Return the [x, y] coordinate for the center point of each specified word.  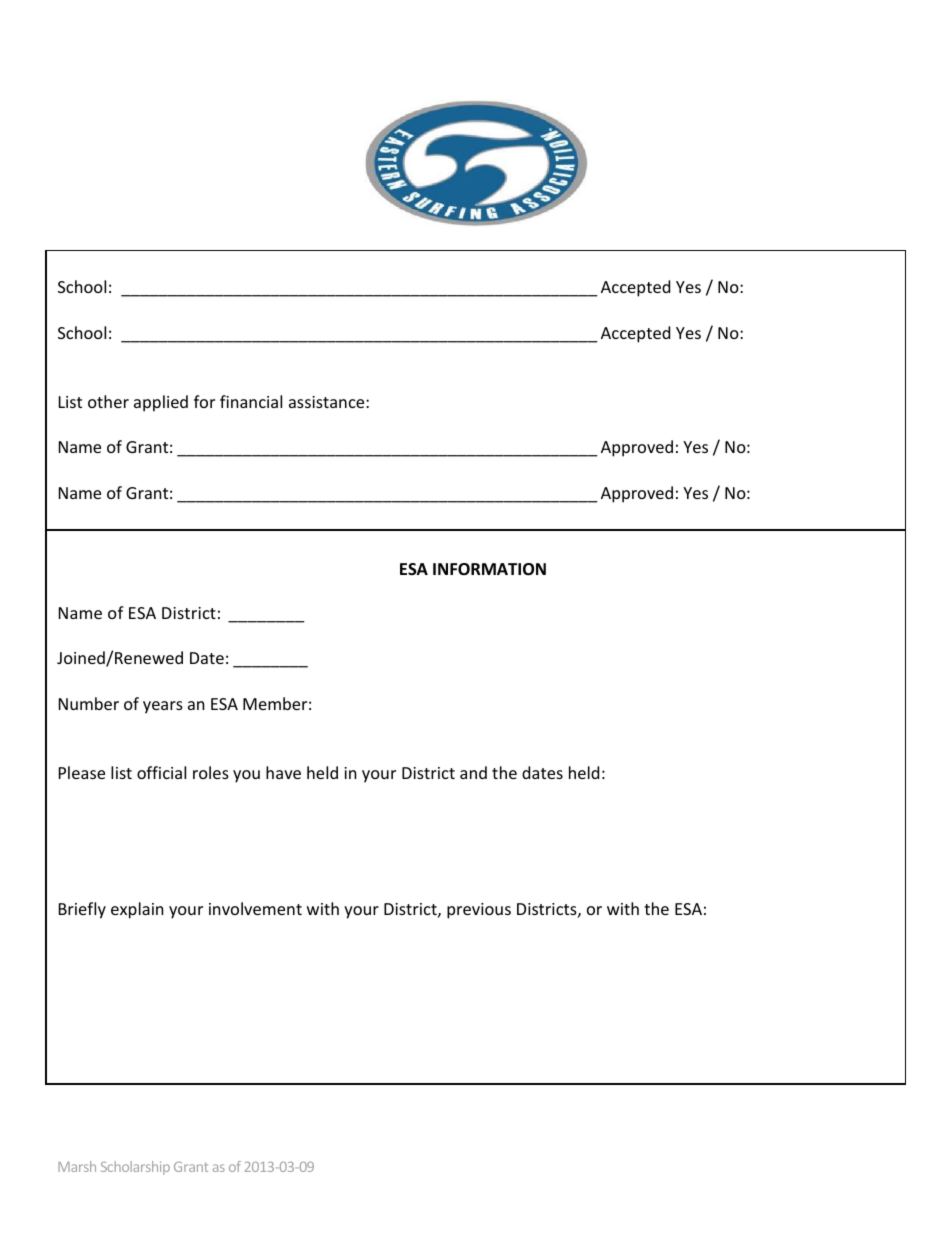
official [161, 772]
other [108, 401]
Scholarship [135, 1168]
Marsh [77, 1166]
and [473, 772]
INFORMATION [489, 569]
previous [479, 911]
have [283, 772]
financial [251, 401]
